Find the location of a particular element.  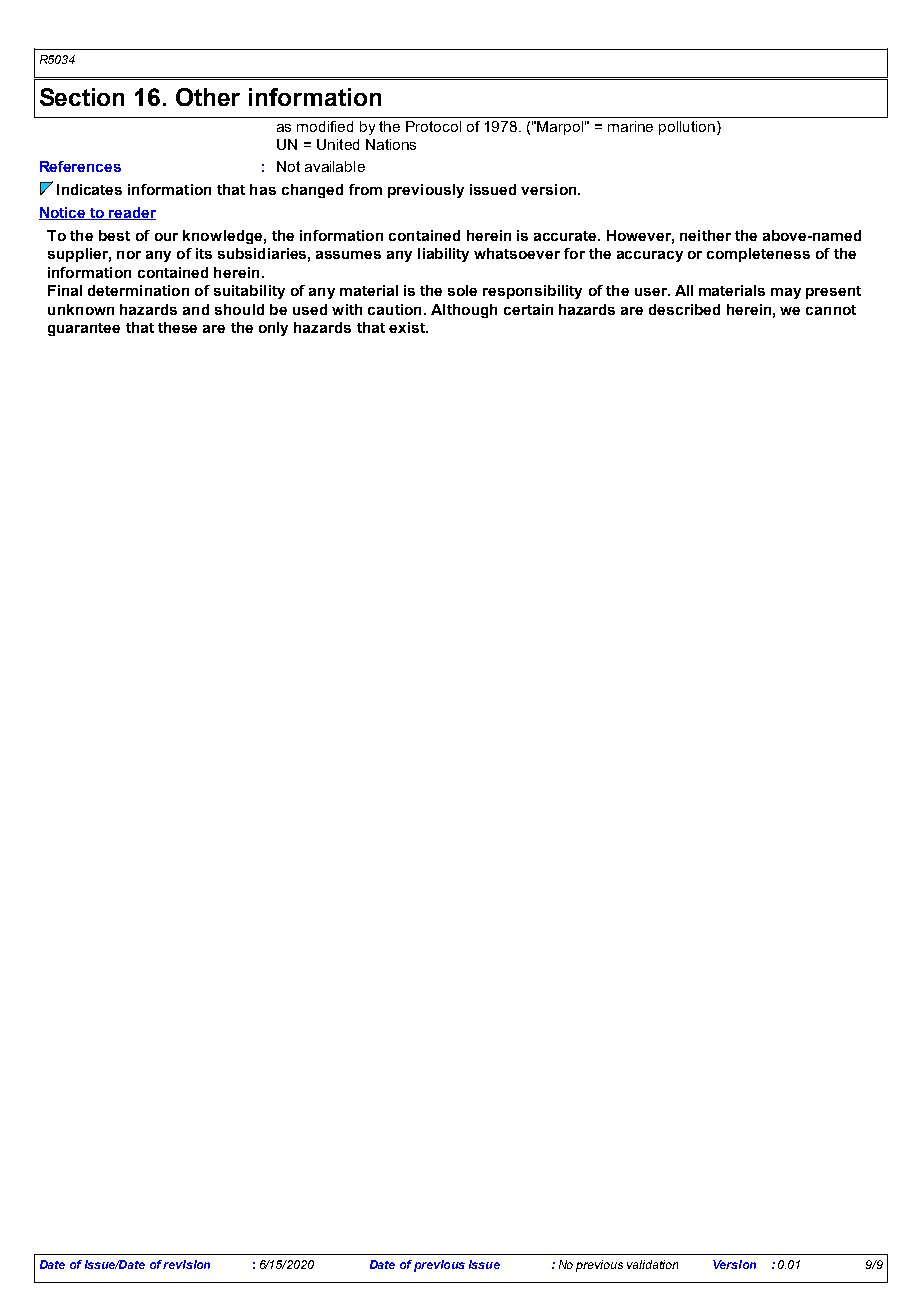

cannot is located at coordinates (831, 310).
